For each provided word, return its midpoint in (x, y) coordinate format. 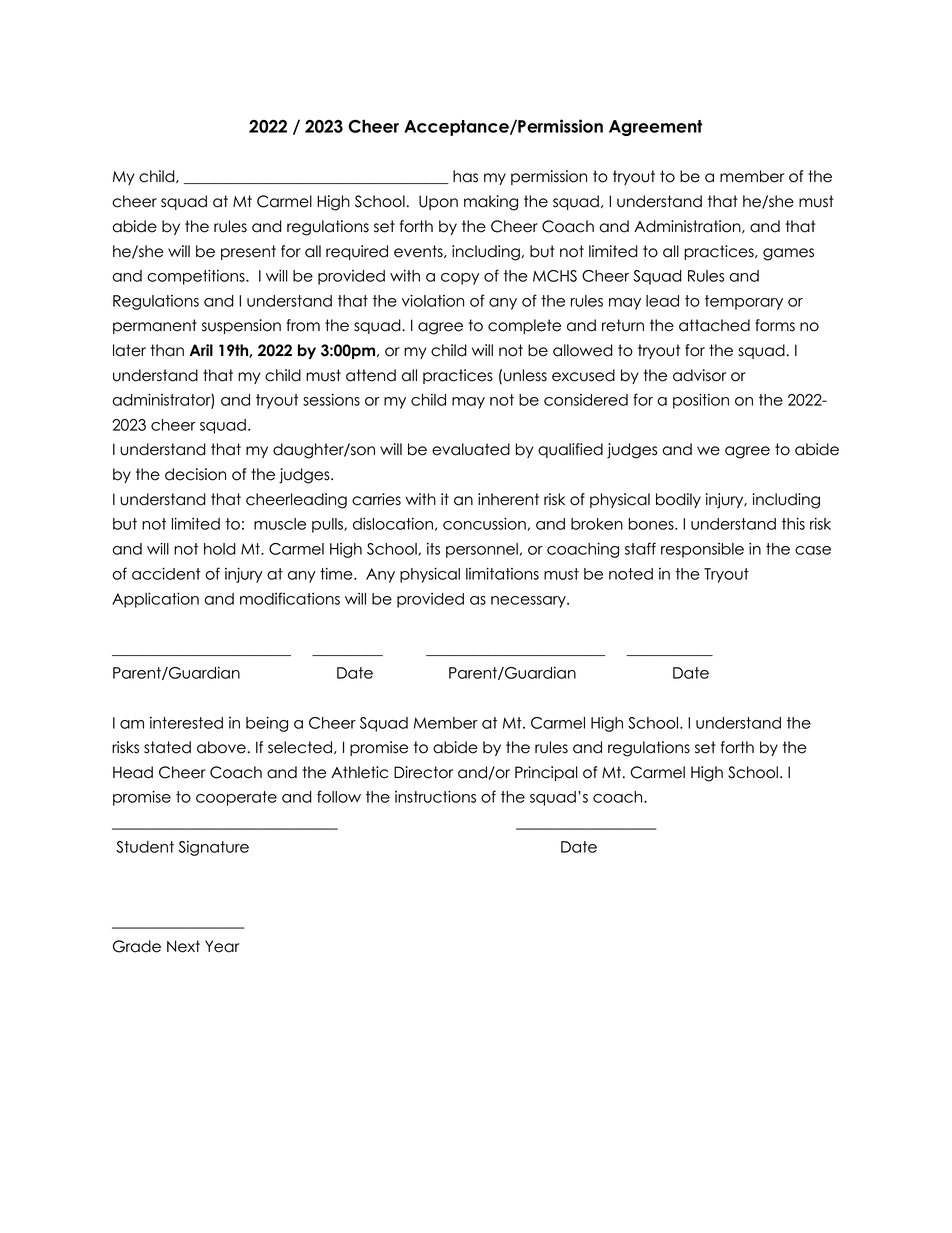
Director (423, 772)
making (491, 203)
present (248, 252)
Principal (546, 773)
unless (525, 375)
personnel (482, 550)
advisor (699, 375)
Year (222, 946)
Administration (688, 226)
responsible (702, 550)
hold (220, 549)
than (167, 350)
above (221, 747)
